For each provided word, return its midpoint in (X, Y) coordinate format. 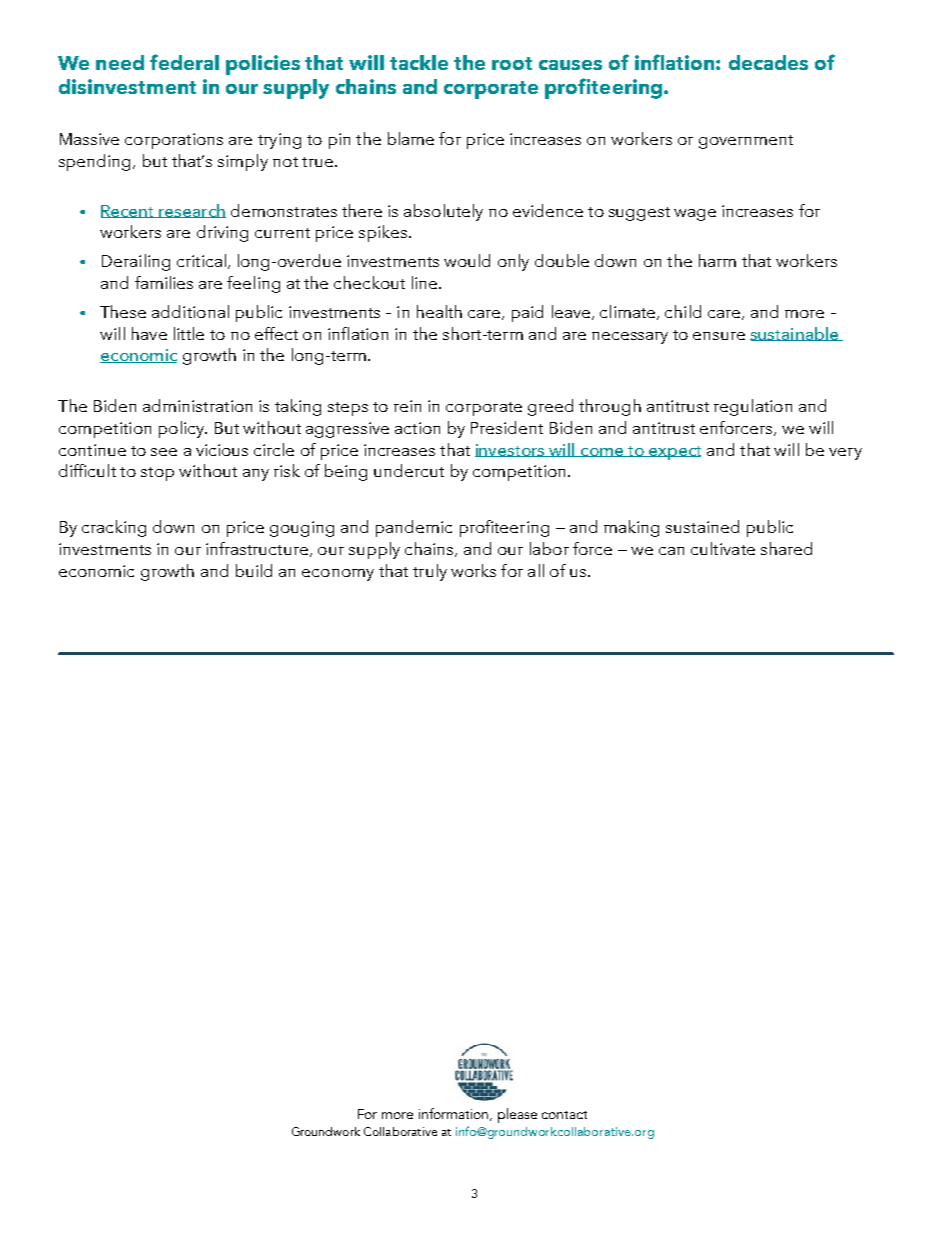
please (517, 1115)
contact (564, 1115)
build (254, 570)
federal (184, 62)
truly (430, 572)
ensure (719, 336)
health (439, 311)
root (512, 63)
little (189, 333)
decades (768, 62)
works (473, 570)
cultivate (723, 548)
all (536, 570)
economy (338, 575)
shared (786, 548)
